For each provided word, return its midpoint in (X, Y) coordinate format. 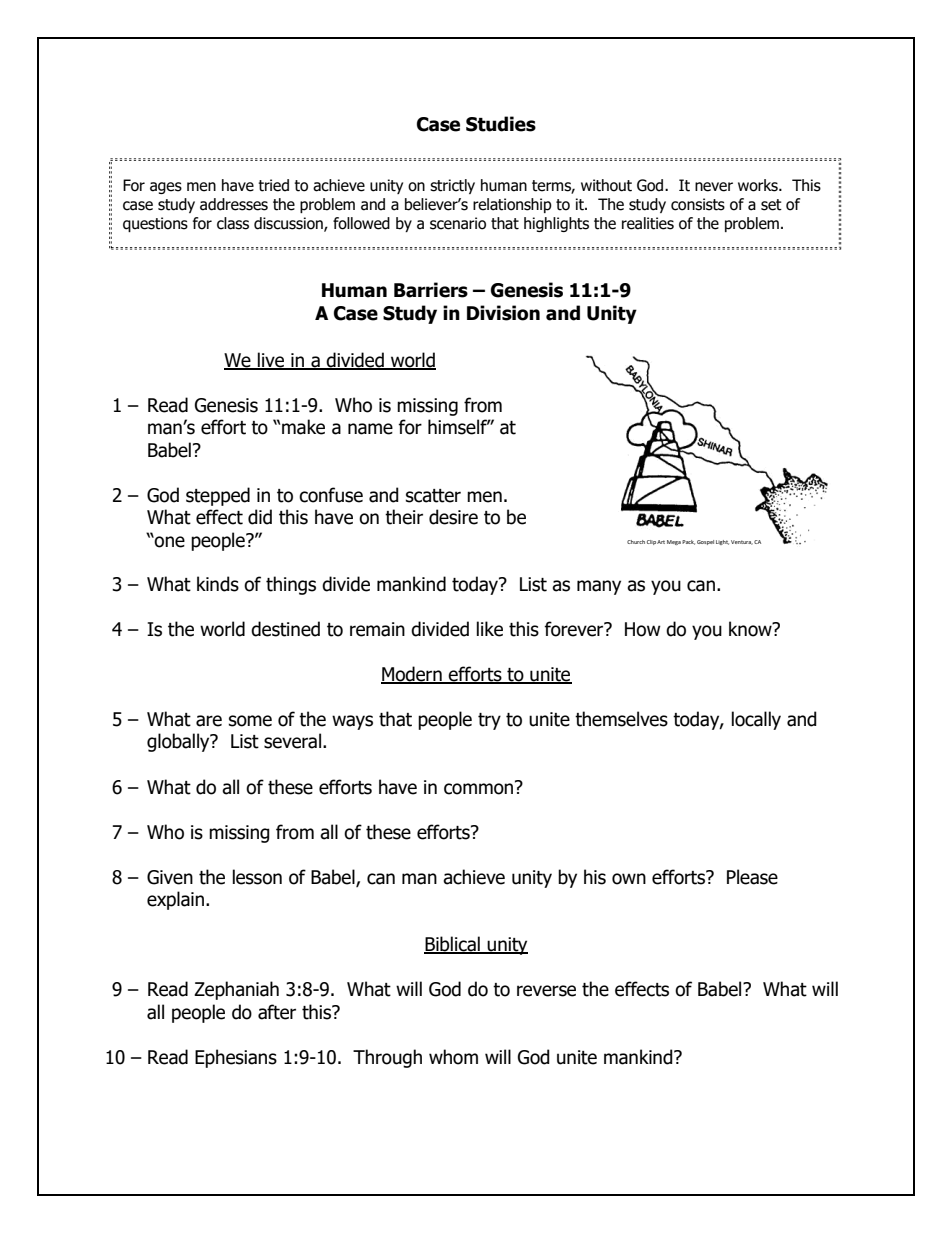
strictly (452, 186)
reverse (546, 991)
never (714, 187)
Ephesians (236, 1058)
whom (453, 1057)
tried (273, 185)
